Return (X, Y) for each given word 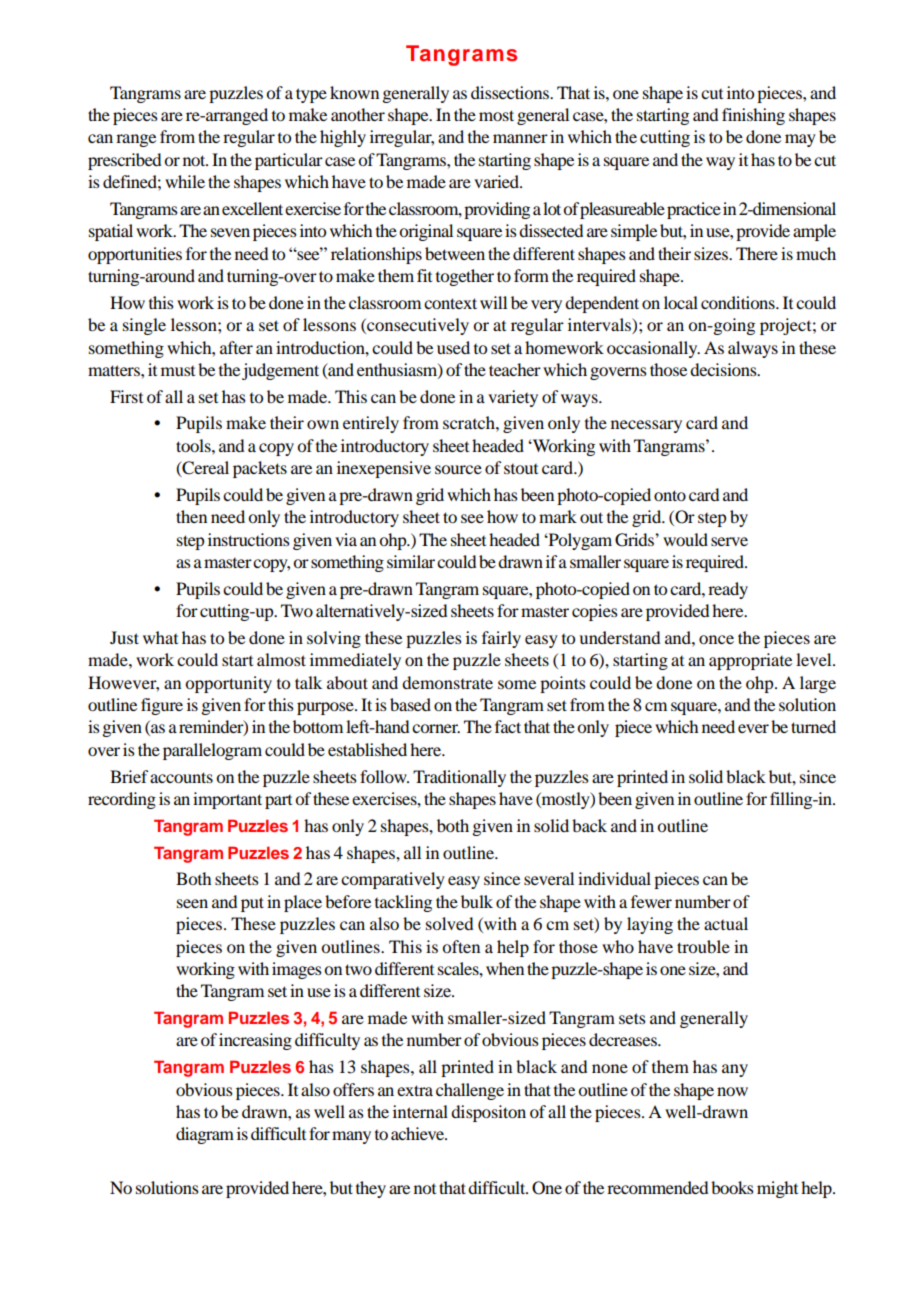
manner (520, 138)
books (732, 1187)
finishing (753, 116)
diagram (205, 1135)
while (185, 181)
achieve (419, 1133)
